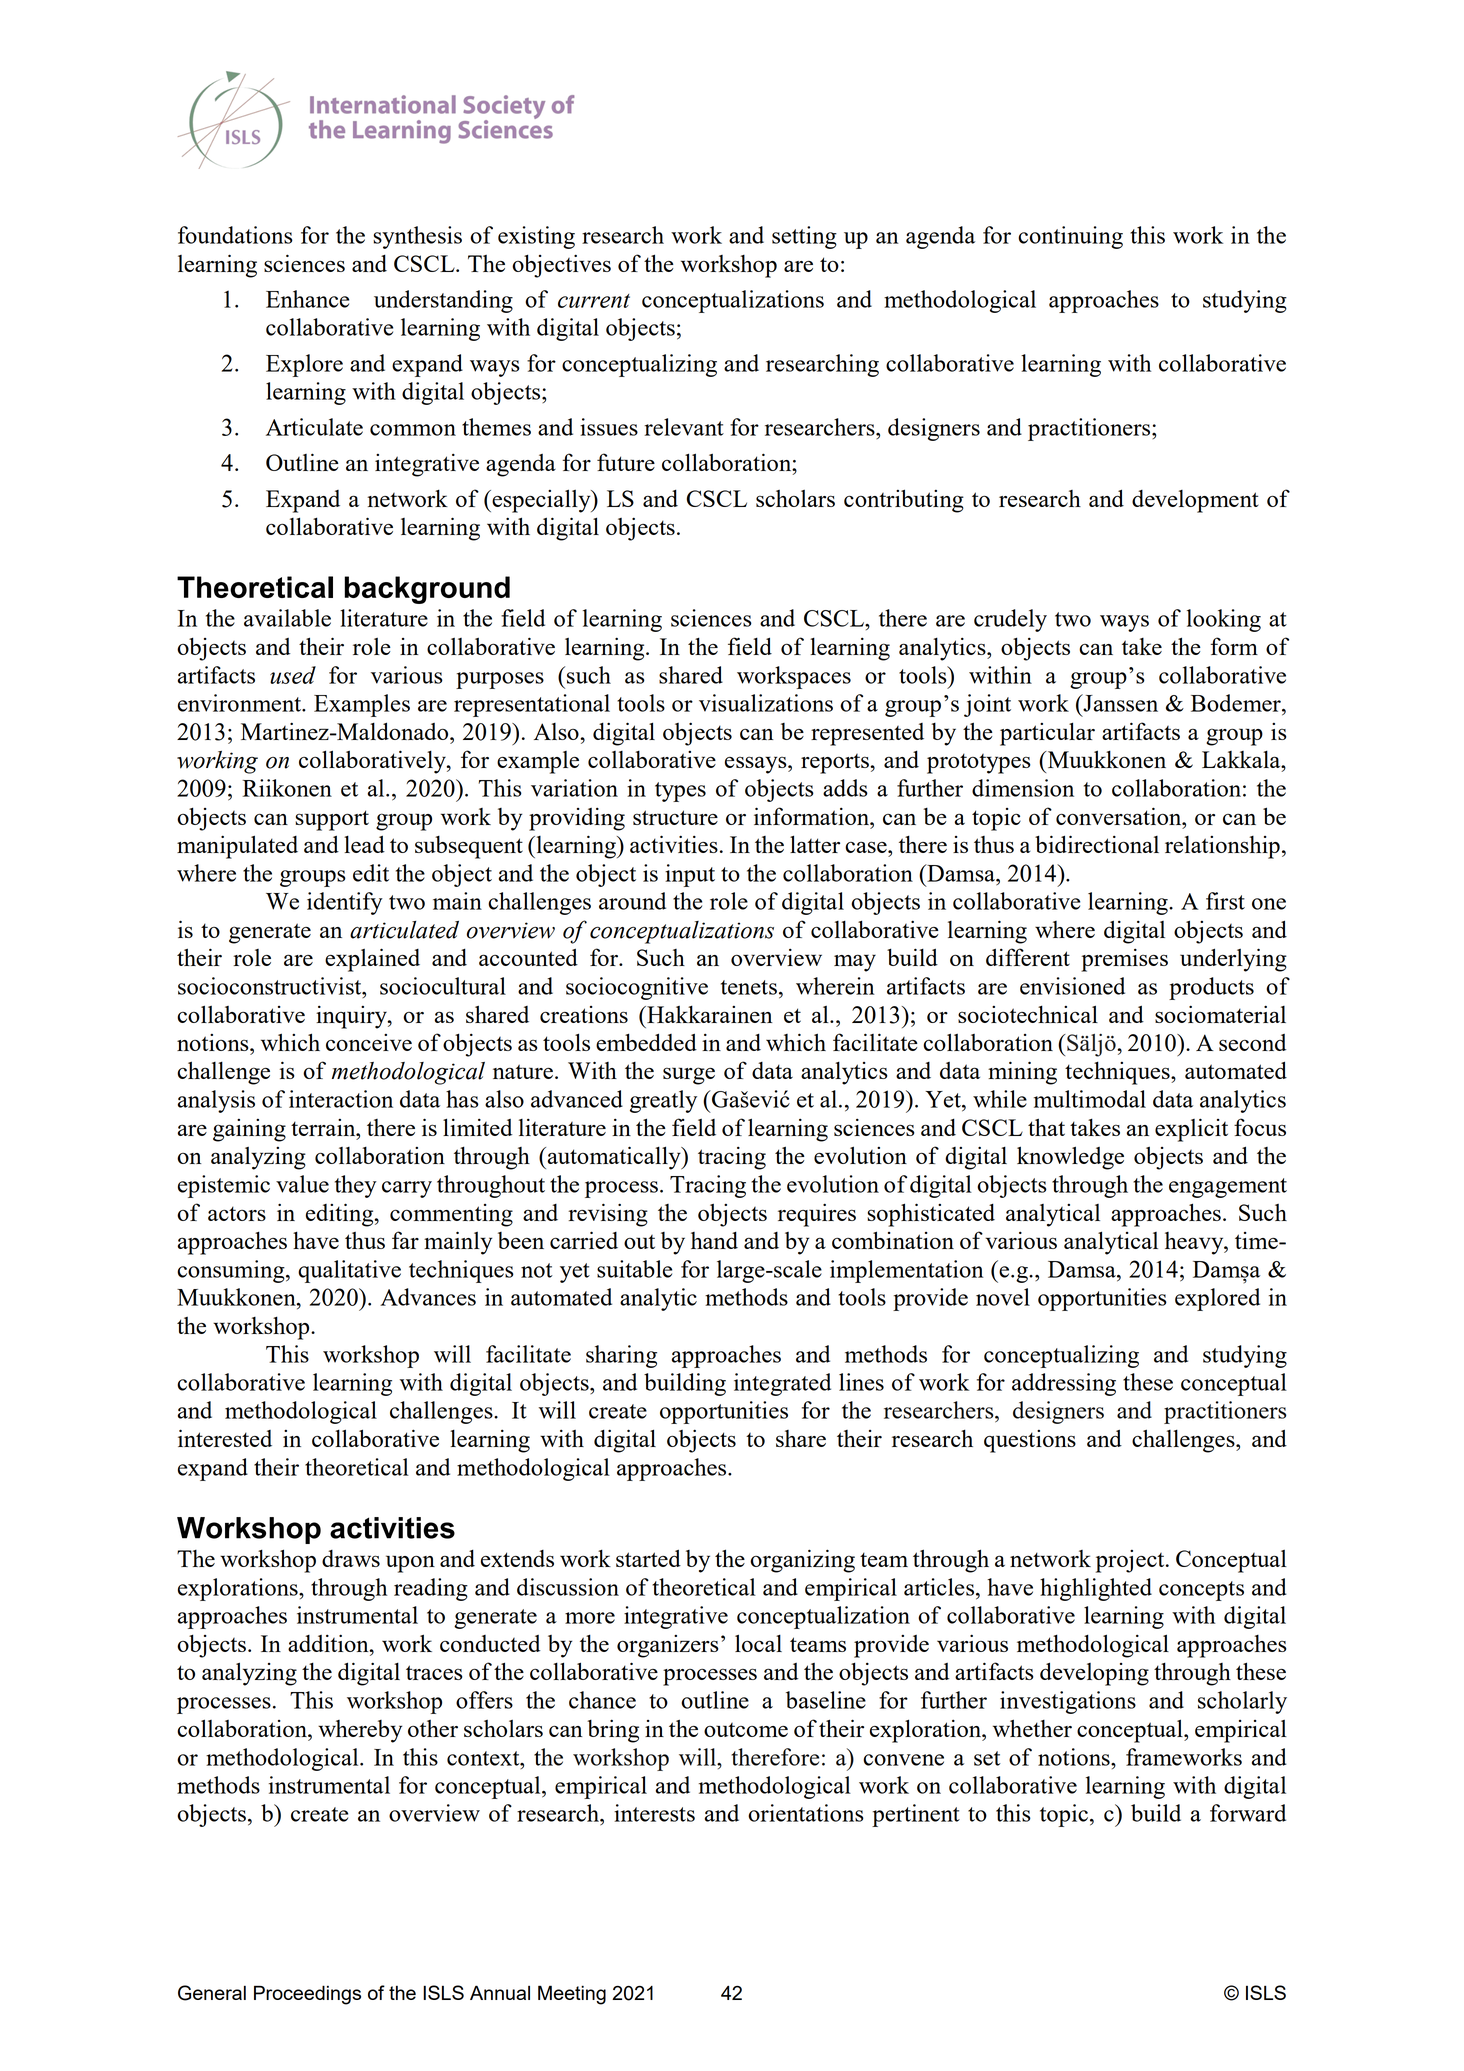 This page has height=2071, width=1464. What do you see at coordinates (307, 299) in the page?
I see `Enhance` at bounding box center [307, 299].
